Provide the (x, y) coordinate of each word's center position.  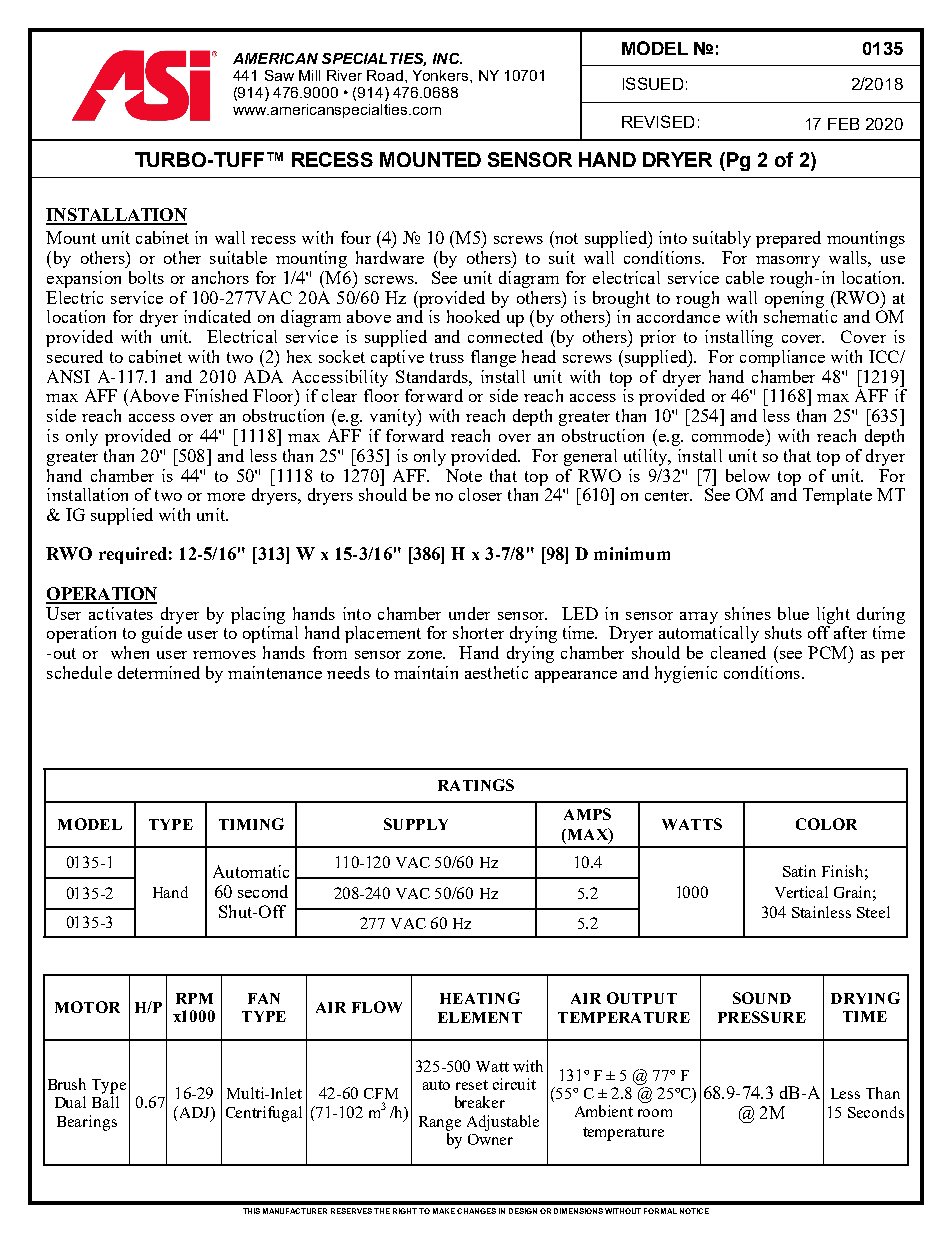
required (133, 555)
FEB (843, 124)
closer (480, 494)
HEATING (480, 998)
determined (159, 672)
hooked (473, 316)
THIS (251, 1211)
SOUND (762, 998)
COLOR (826, 824)
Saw (279, 75)
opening (794, 299)
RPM (194, 998)
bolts (146, 277)
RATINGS (476, 785)
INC (447, 58)
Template (837, 496)
